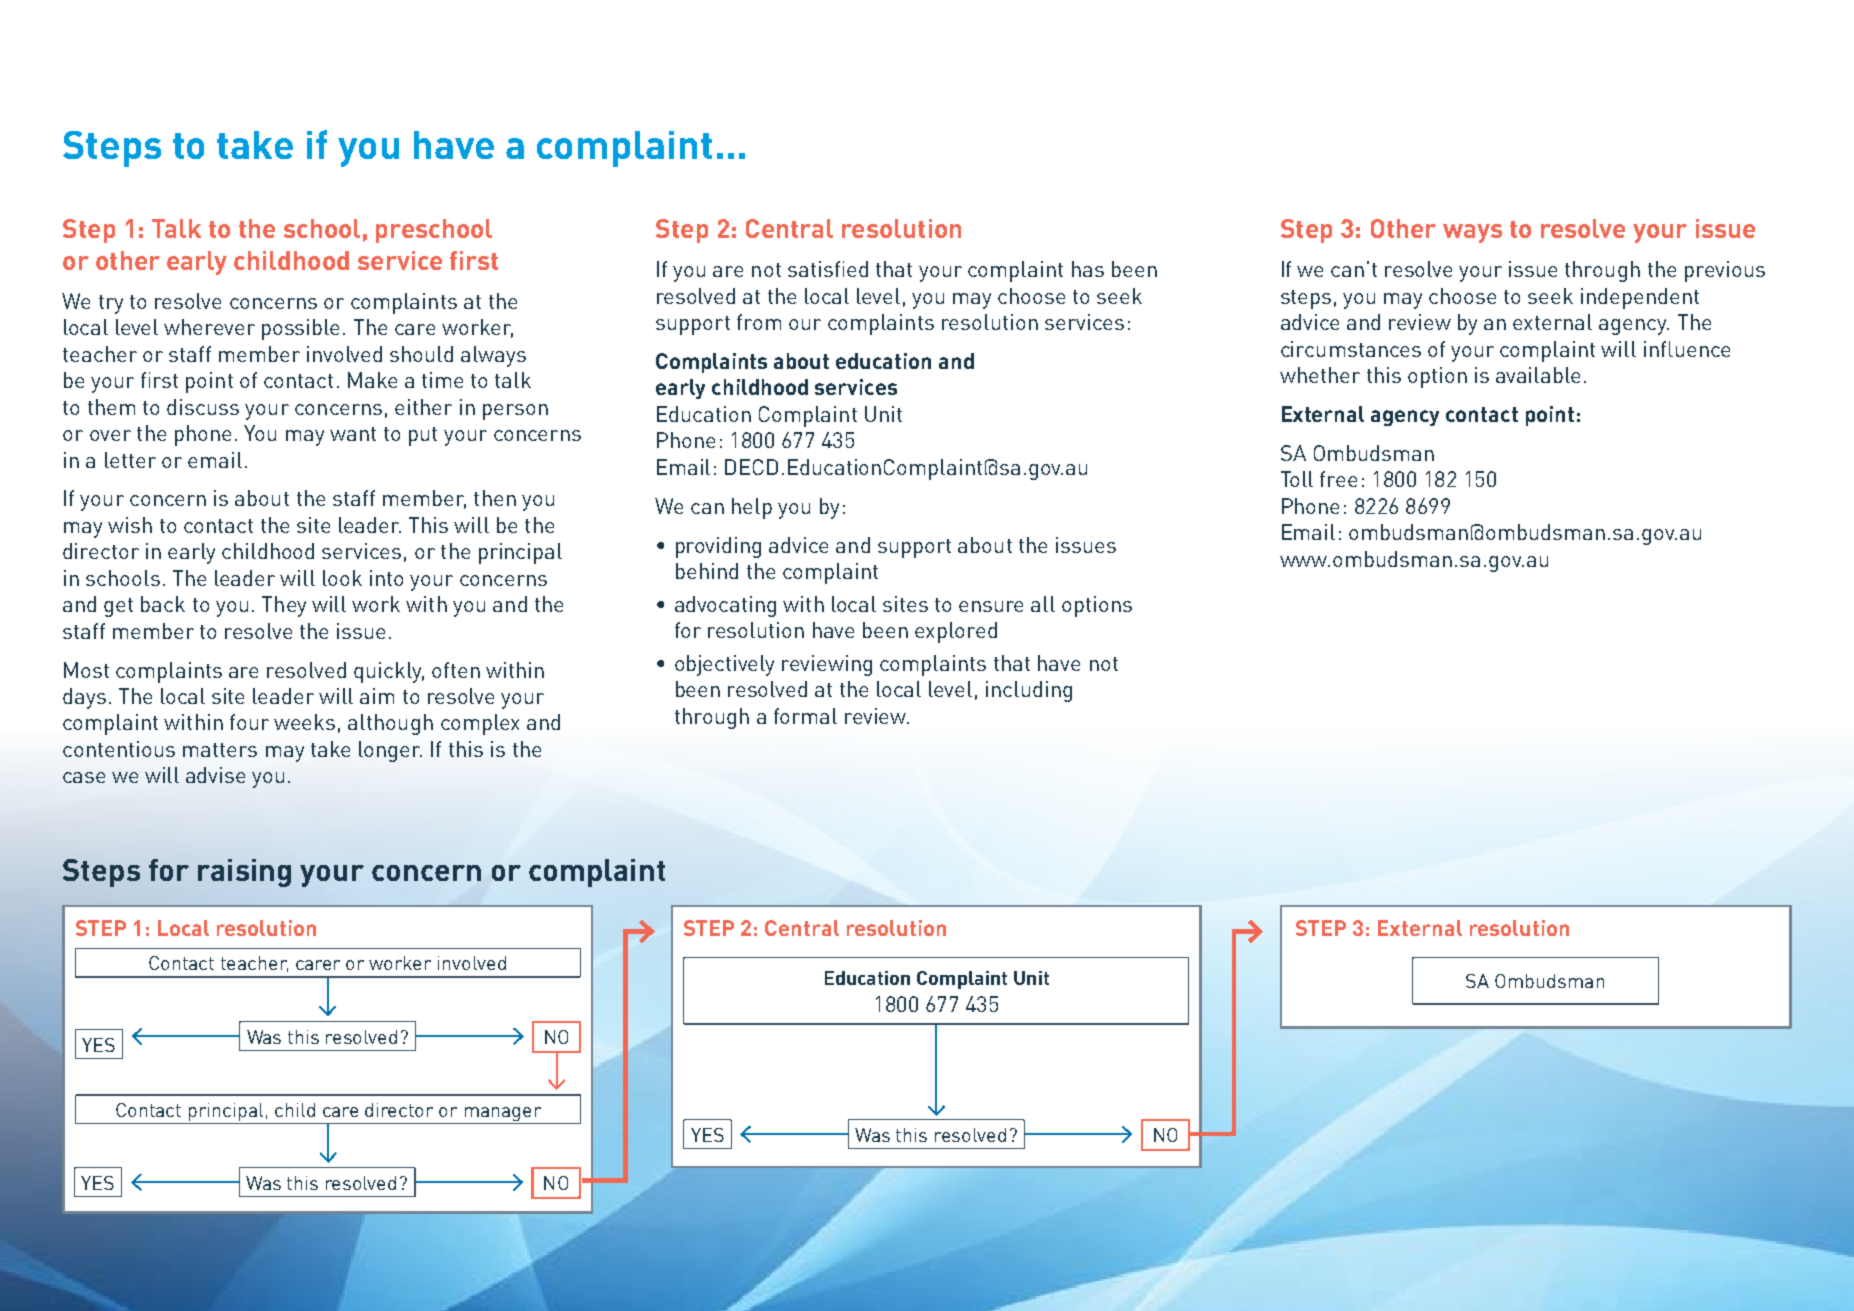 The height and width of the image is (1311, 1854). What do you see at coordinates (1640, 298) in the image?
I see `independent` at bounding box center [1640, 298].
